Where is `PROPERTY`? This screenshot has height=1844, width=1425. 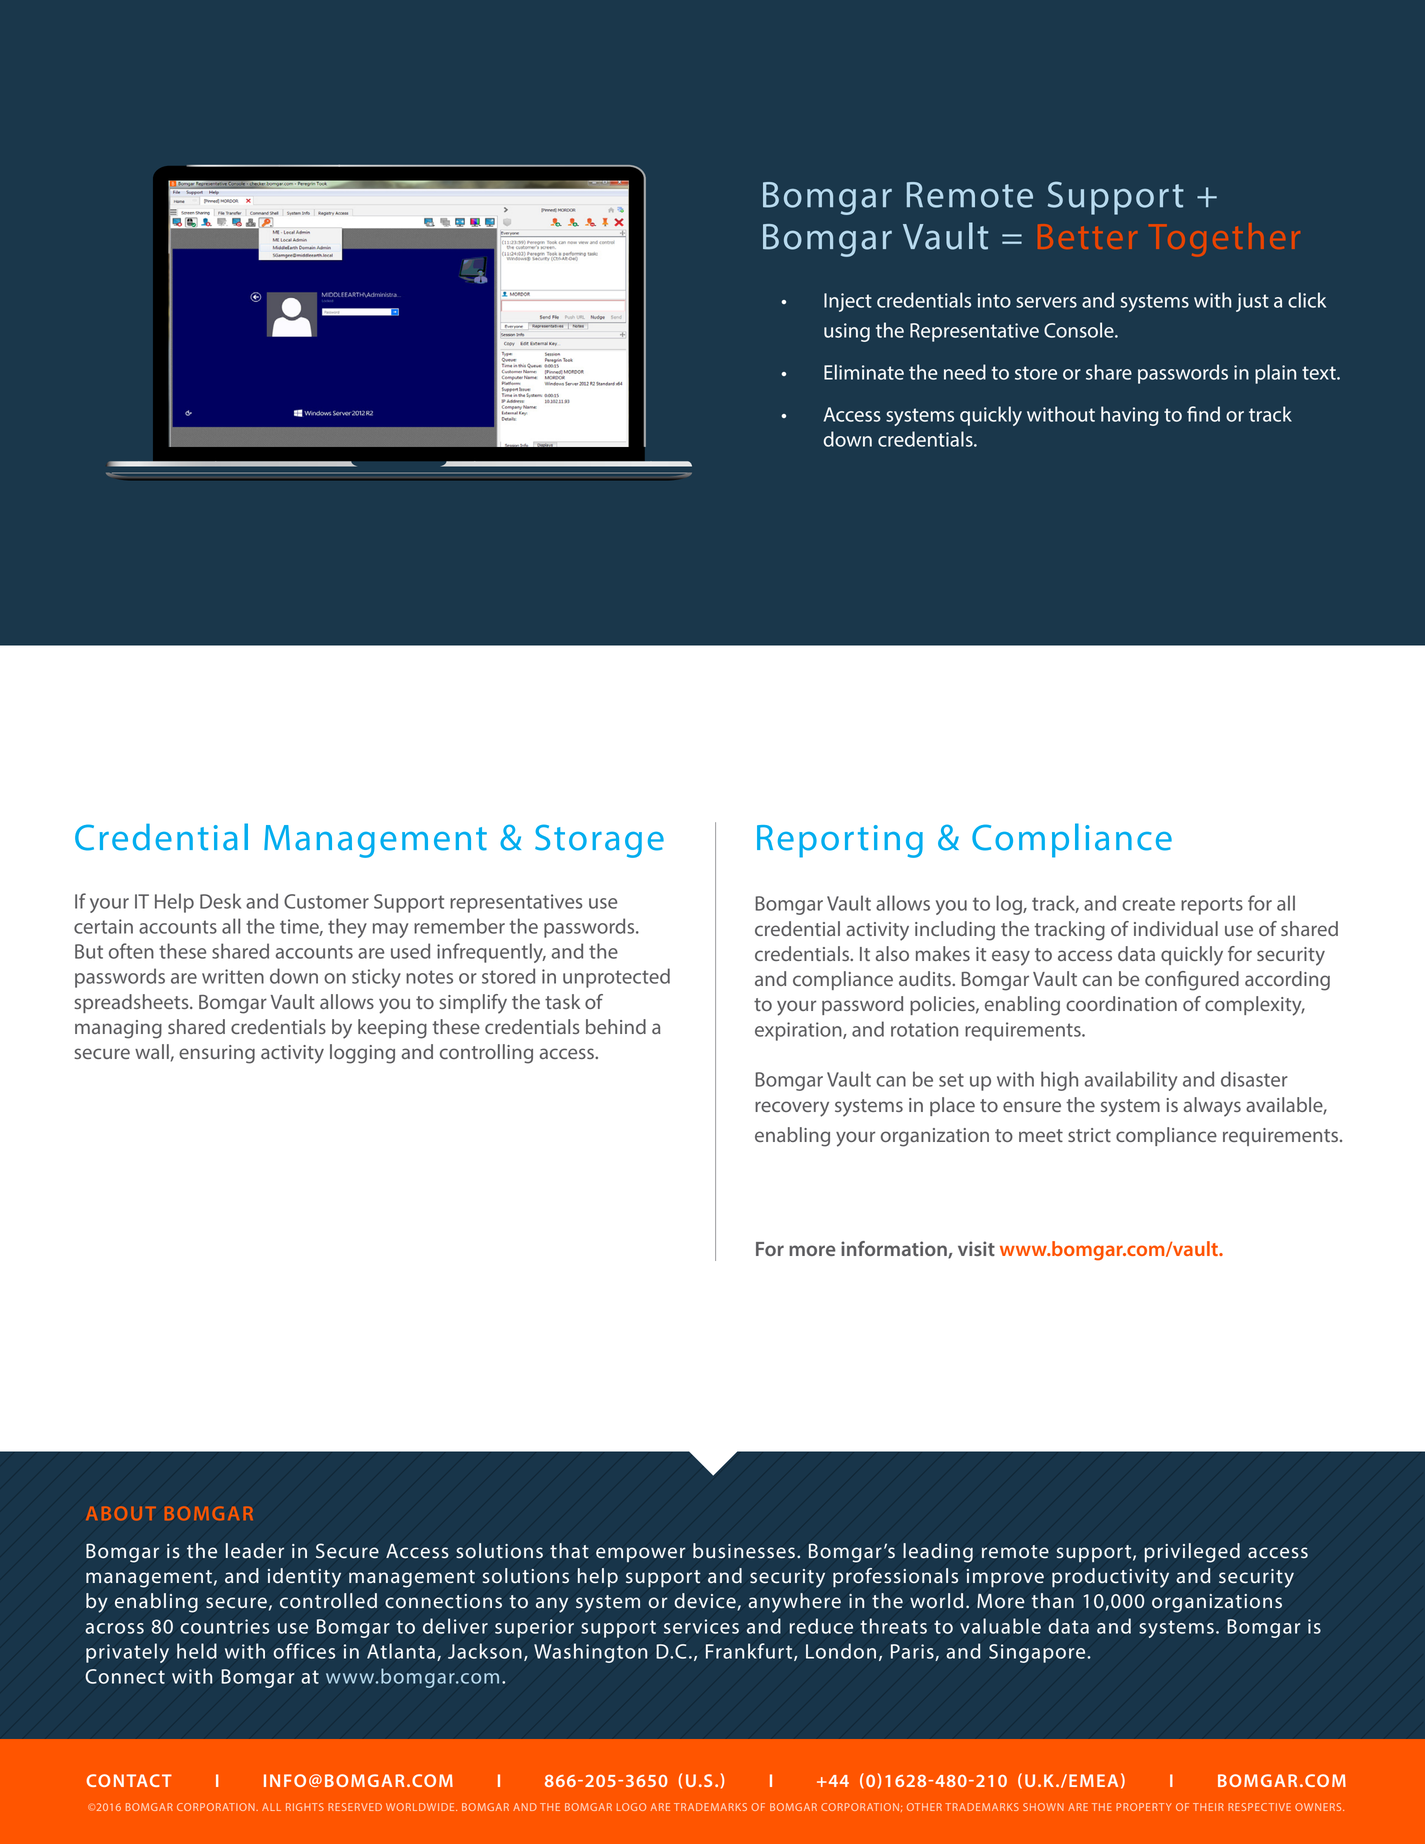 PROPERTY is located at coordinates (1144, 1807).
